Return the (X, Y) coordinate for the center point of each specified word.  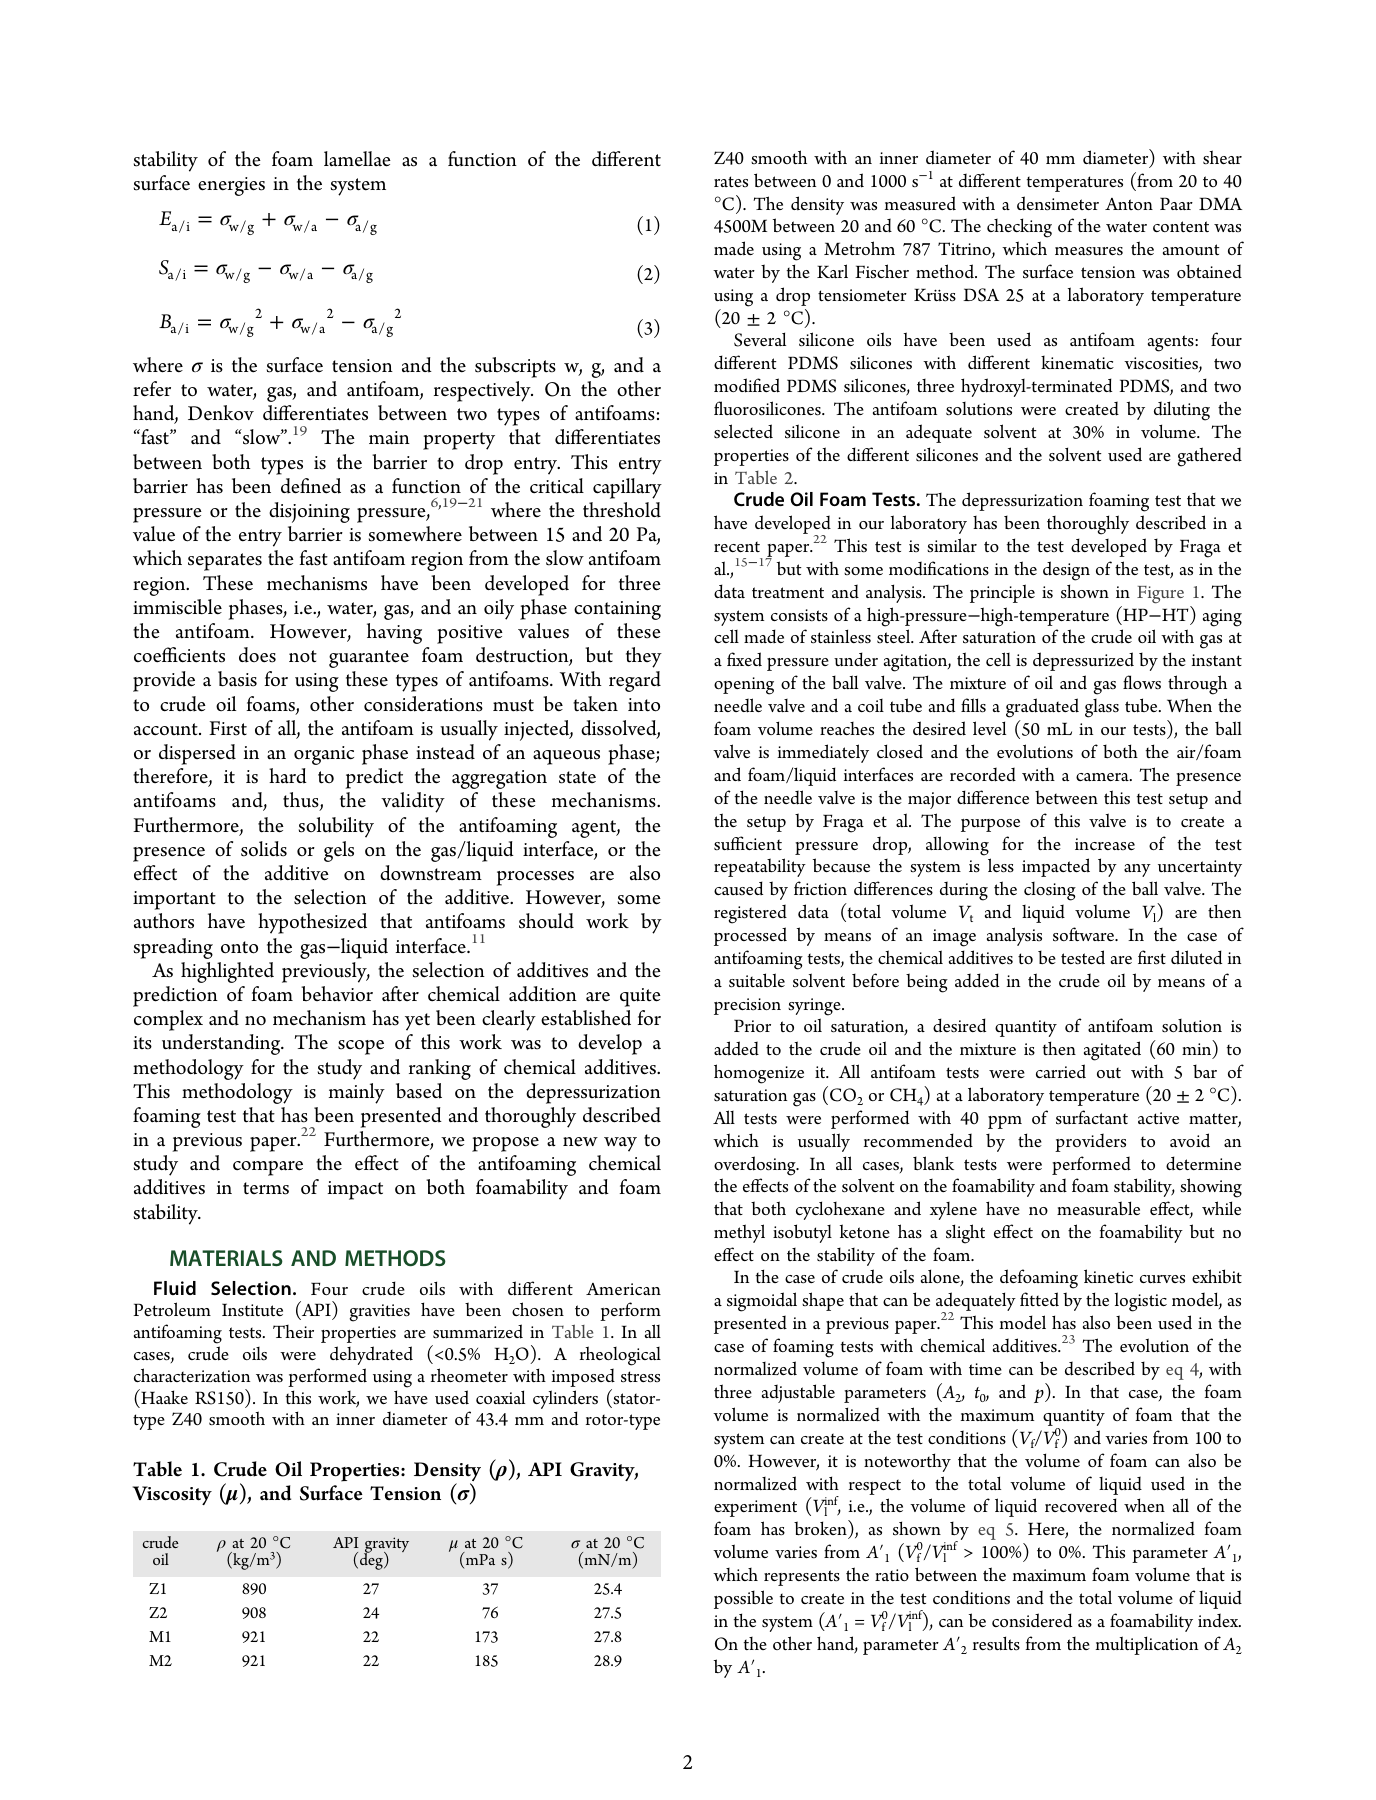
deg (372, 1561)
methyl (739, 1233)
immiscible (177, 607)
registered (750, 914)
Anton (1129, 204)
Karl (832, 271)
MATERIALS (226, 1258)
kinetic (1108, 1276)
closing (1050, 891)
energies (231, 186)
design (1066, 571)
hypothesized (312, 923)
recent (737, 546)
